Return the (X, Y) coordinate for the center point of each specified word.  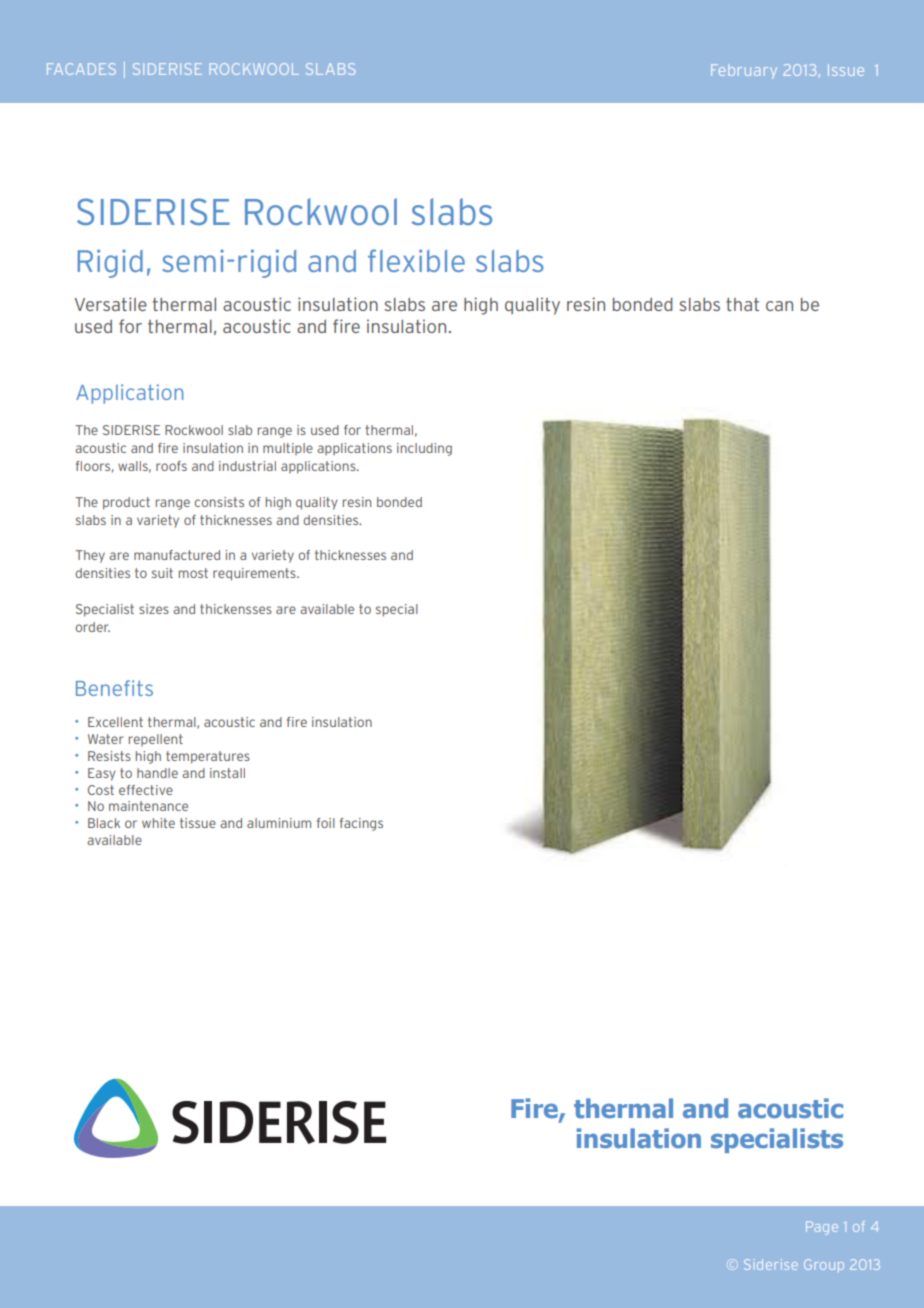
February (744, 71)
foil (326, 823)
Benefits (114, 688)
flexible (416, 260)
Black (104, 823)
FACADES (81, 69)
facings (361, 824)
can (779, 306)
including (424, 449)
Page (822, 1228)
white (158, 823)
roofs (171, 466)
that (742, 304)
